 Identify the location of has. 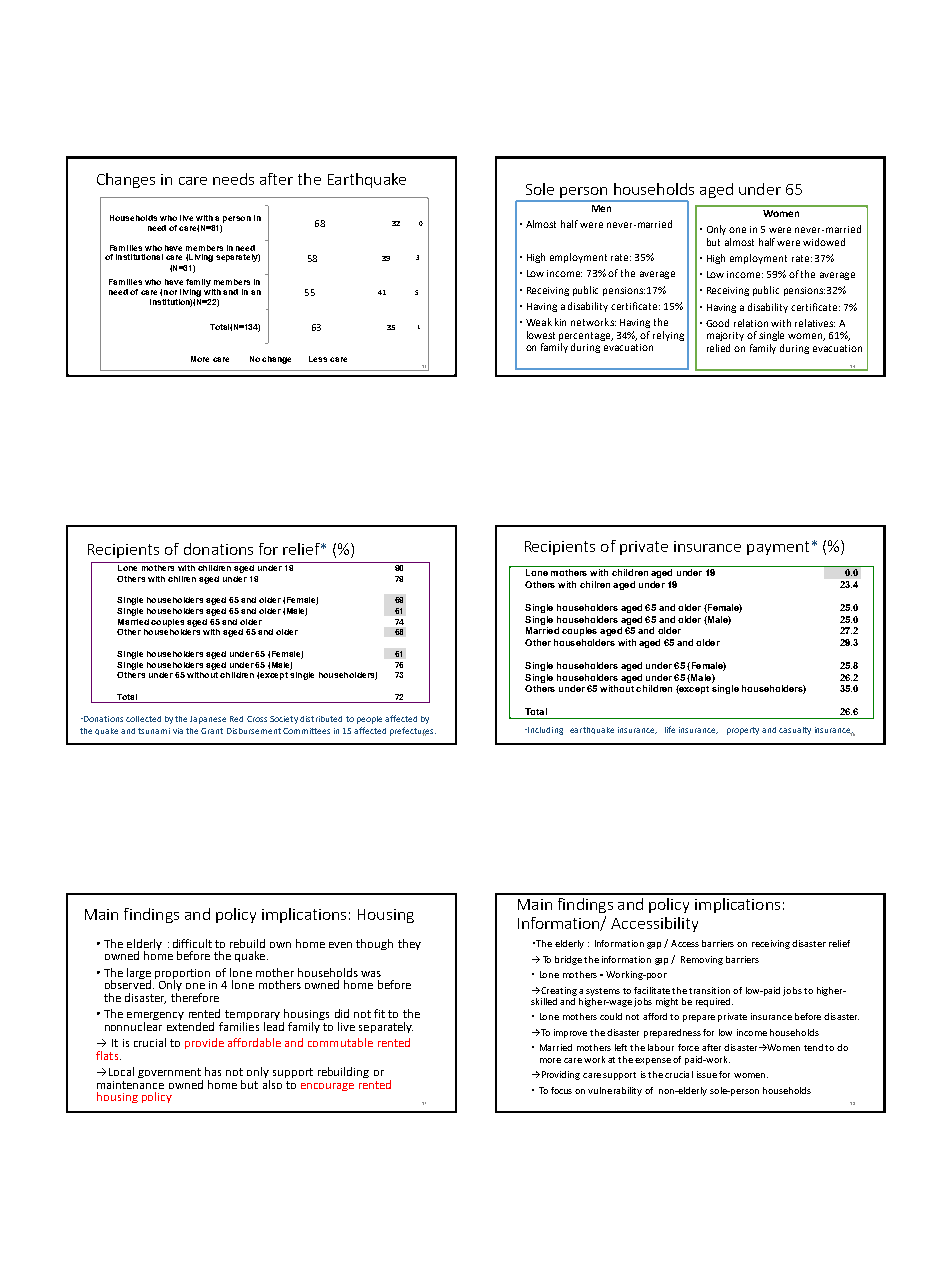
(213, 1071).
